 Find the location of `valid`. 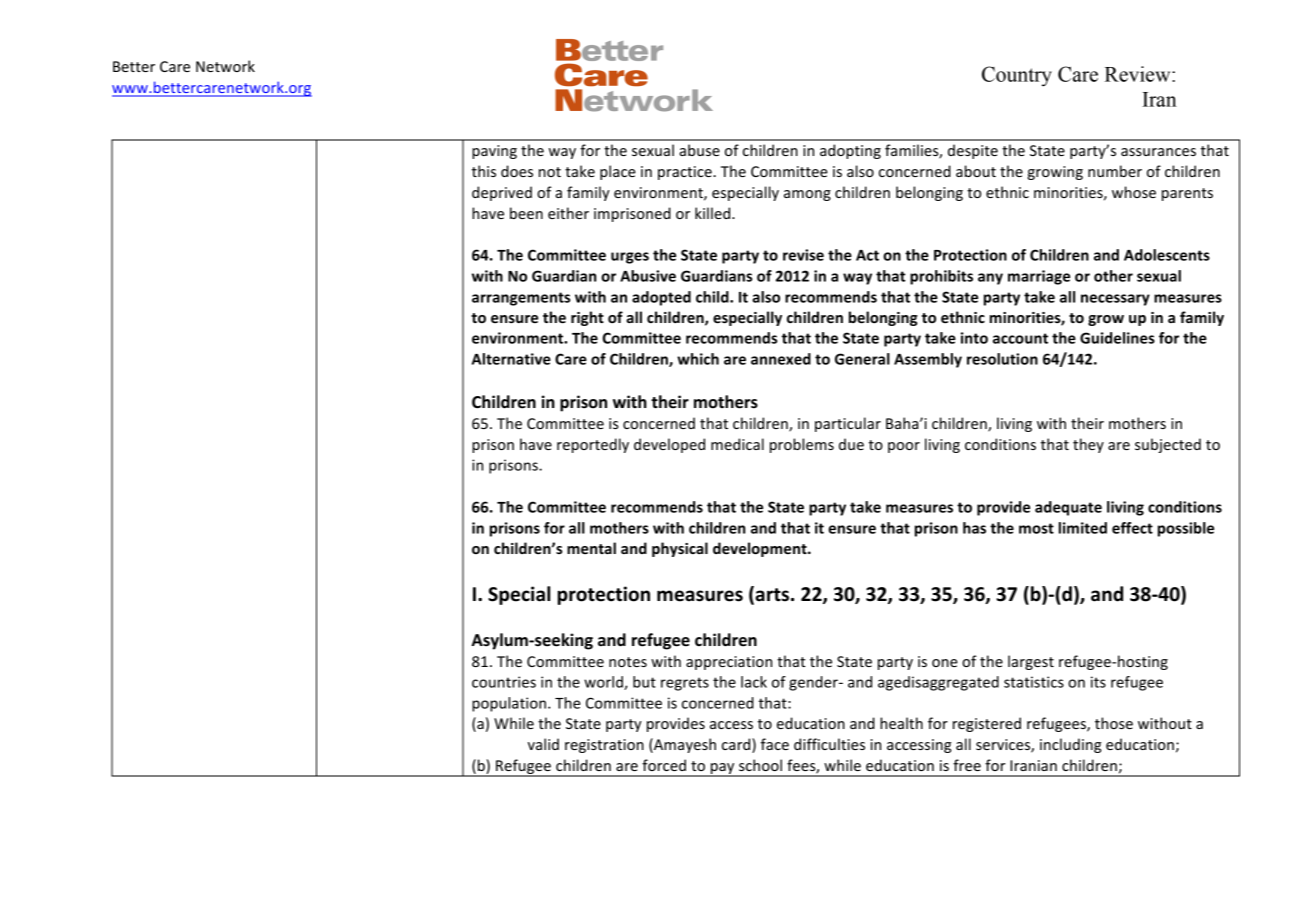

valid is located at coordinates (543, 744).
